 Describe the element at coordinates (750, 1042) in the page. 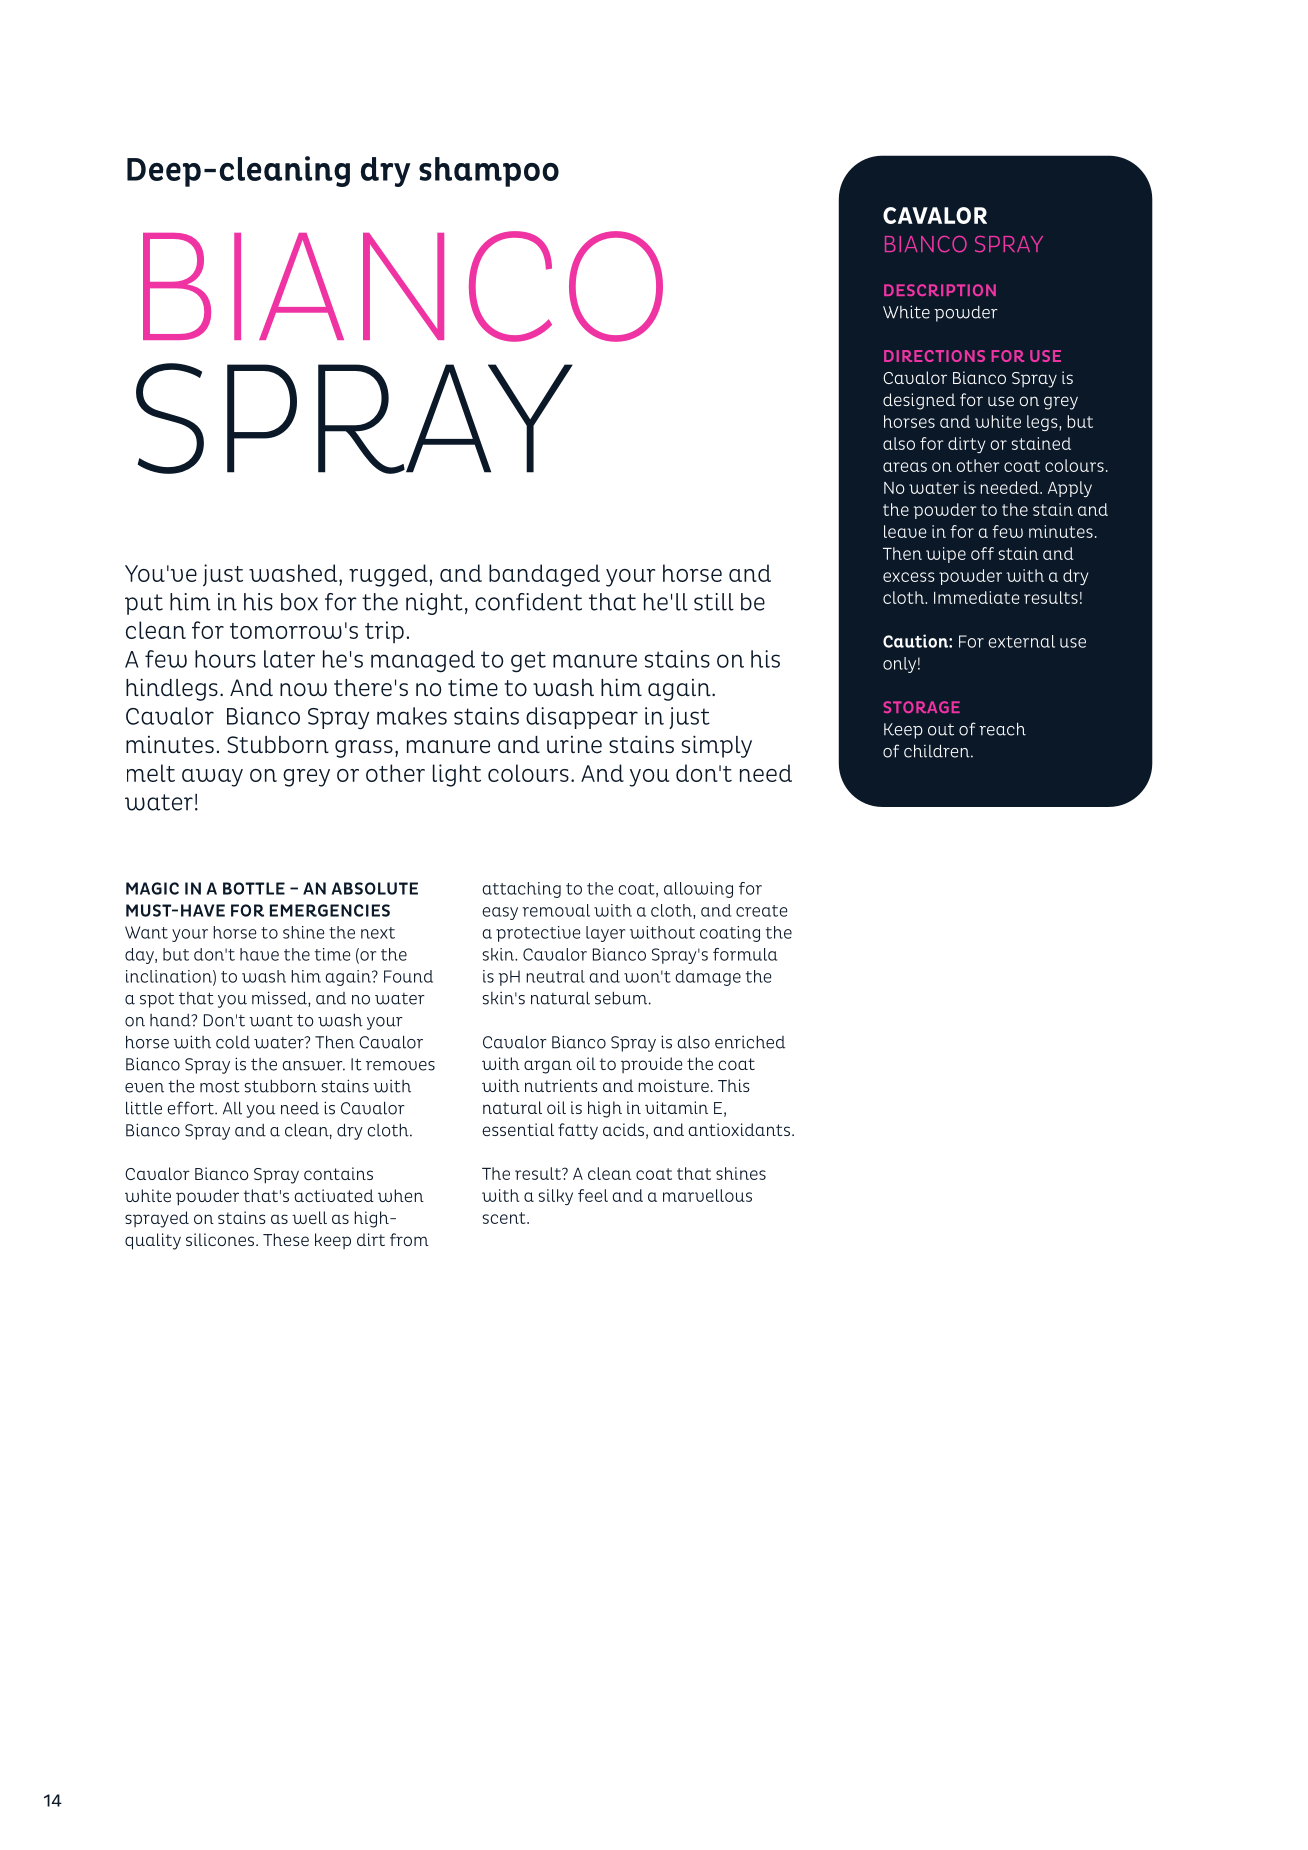

I see `enriched` at that location.
